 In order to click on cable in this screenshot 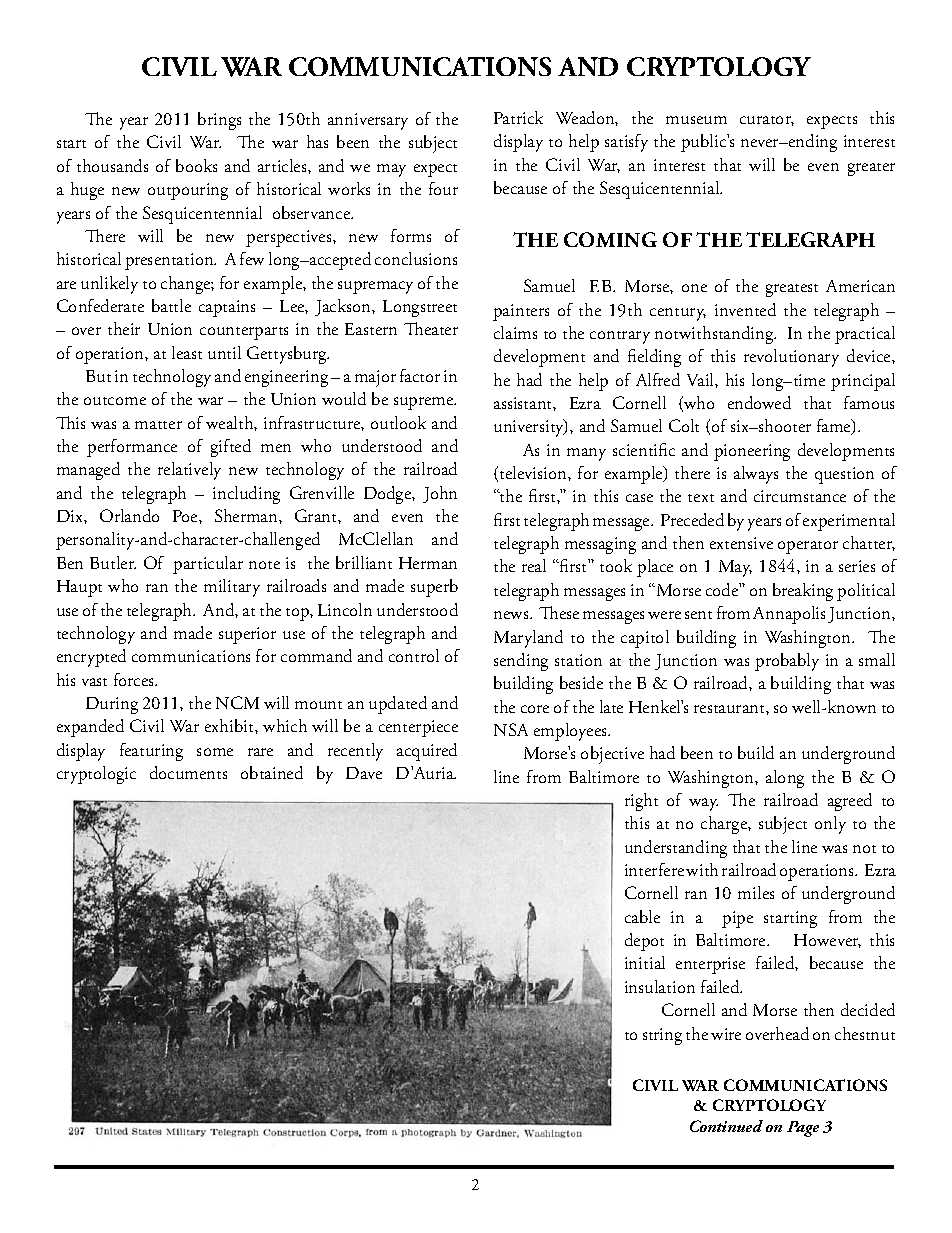, I will do `click(642, 916)`.
